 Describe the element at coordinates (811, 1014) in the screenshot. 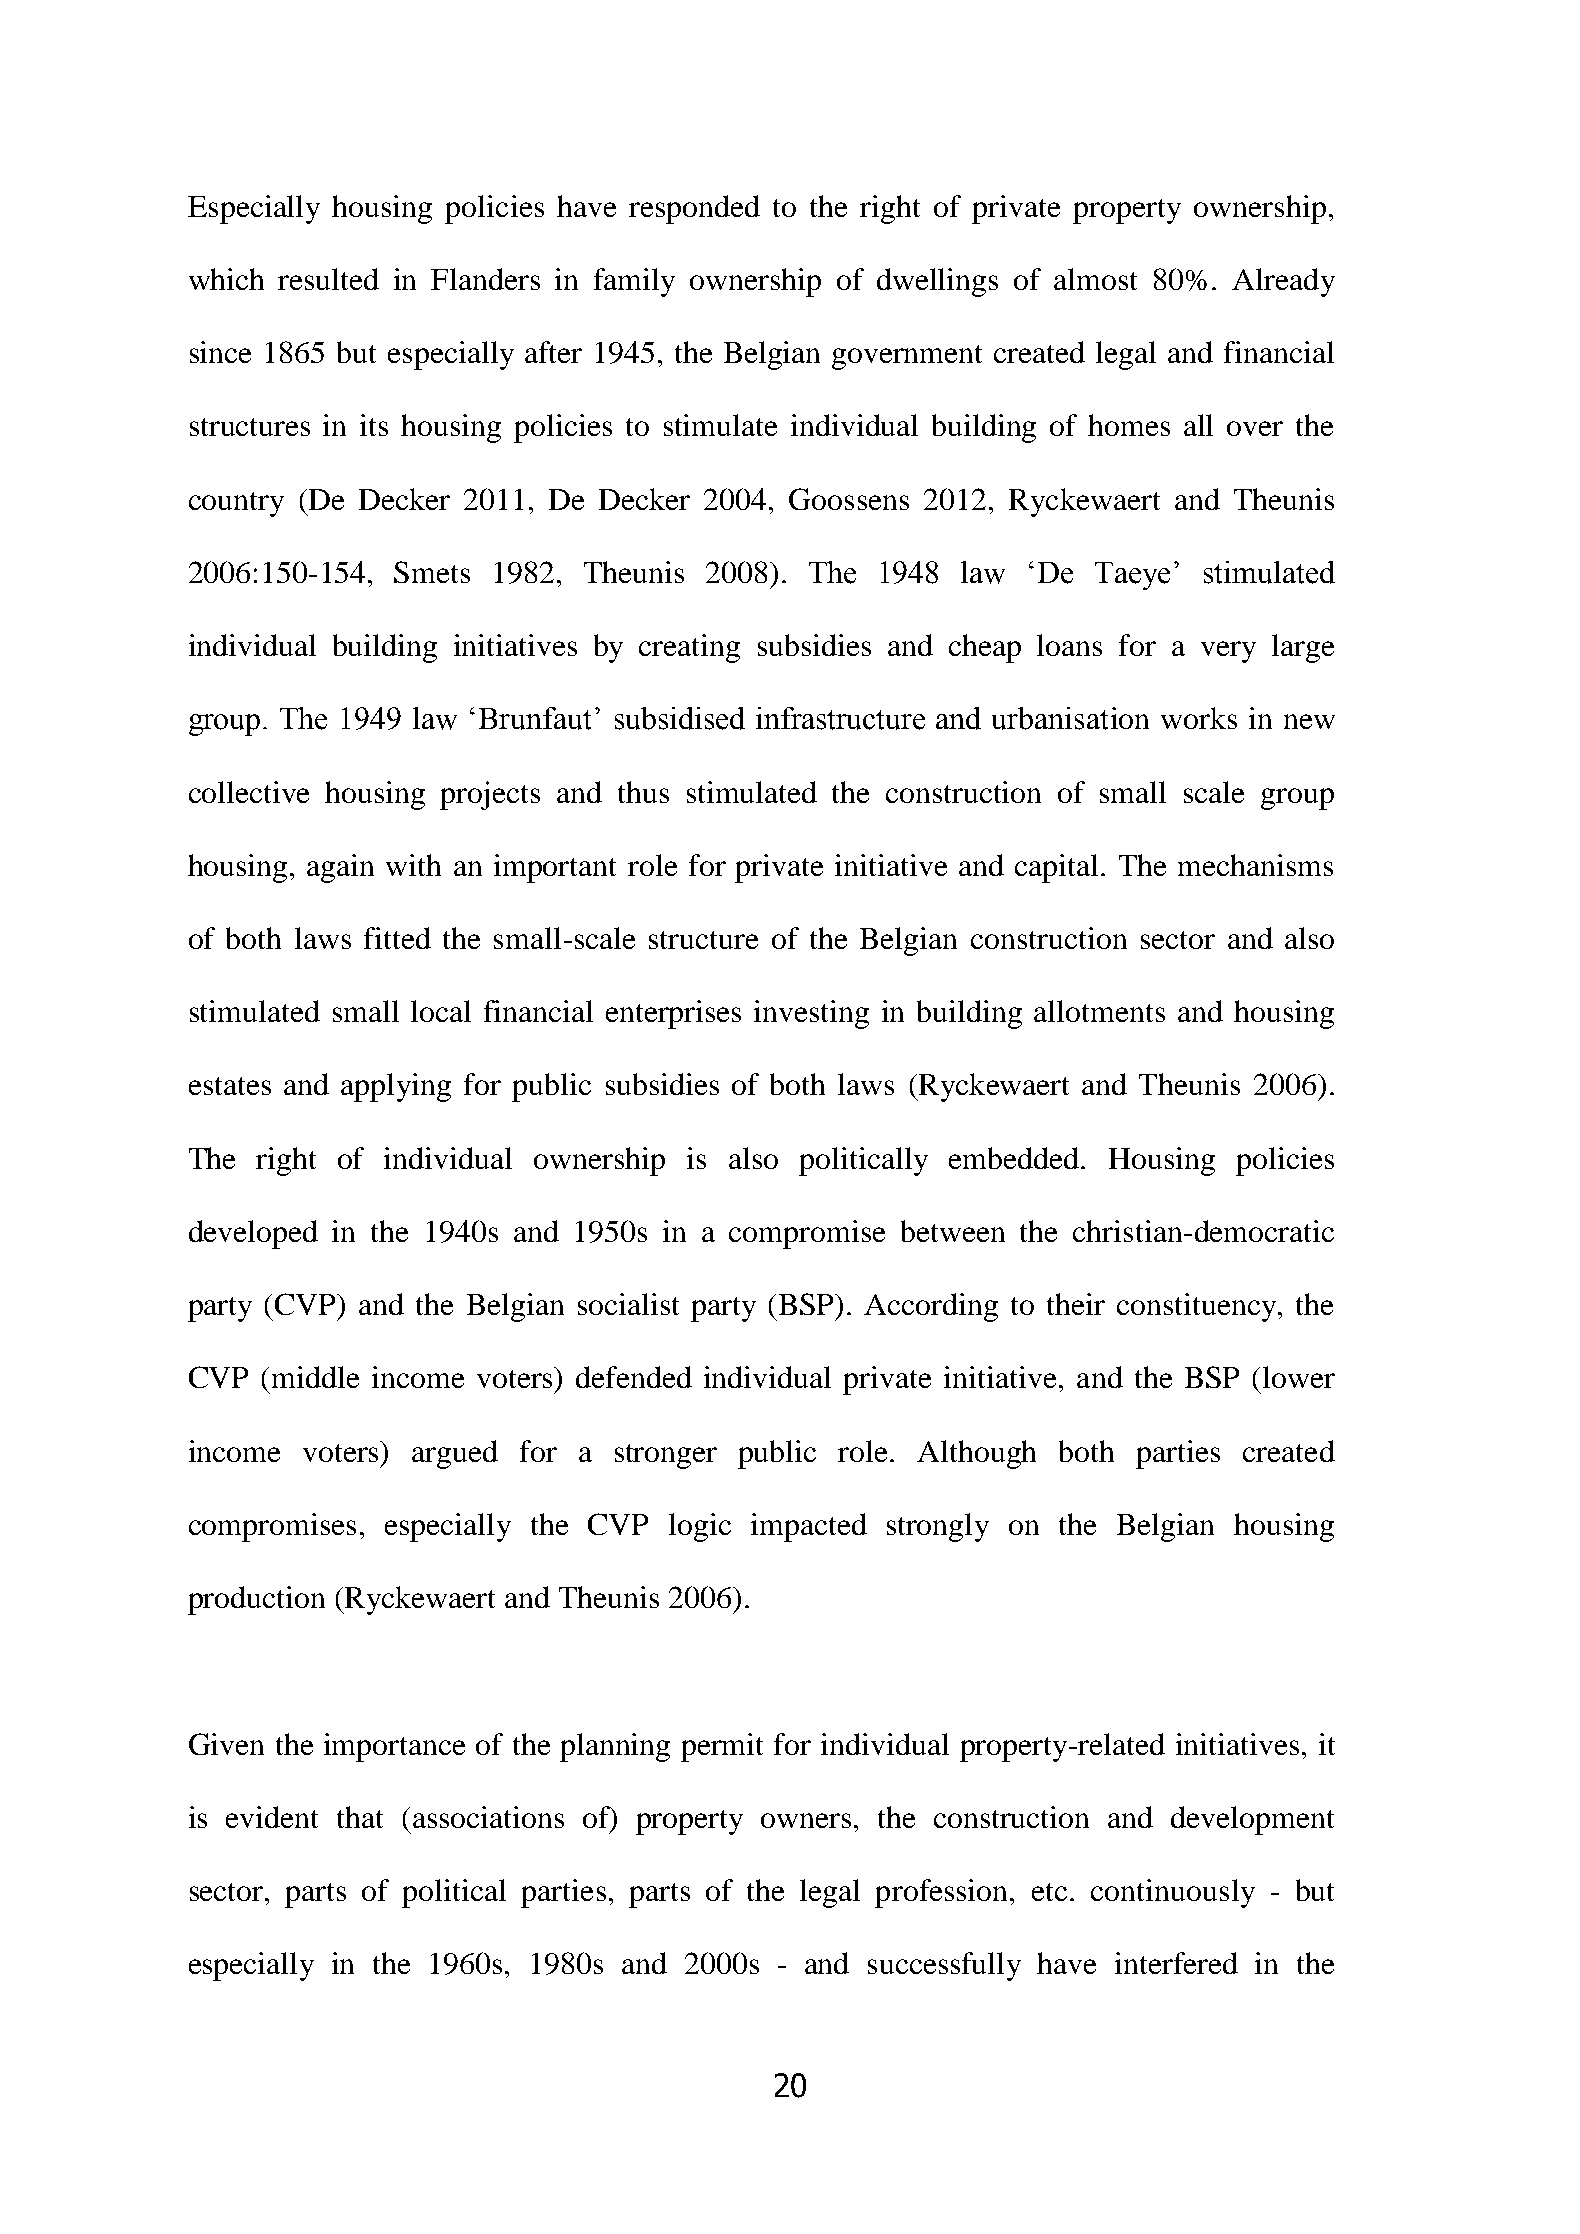

I see `investing` at that location.
